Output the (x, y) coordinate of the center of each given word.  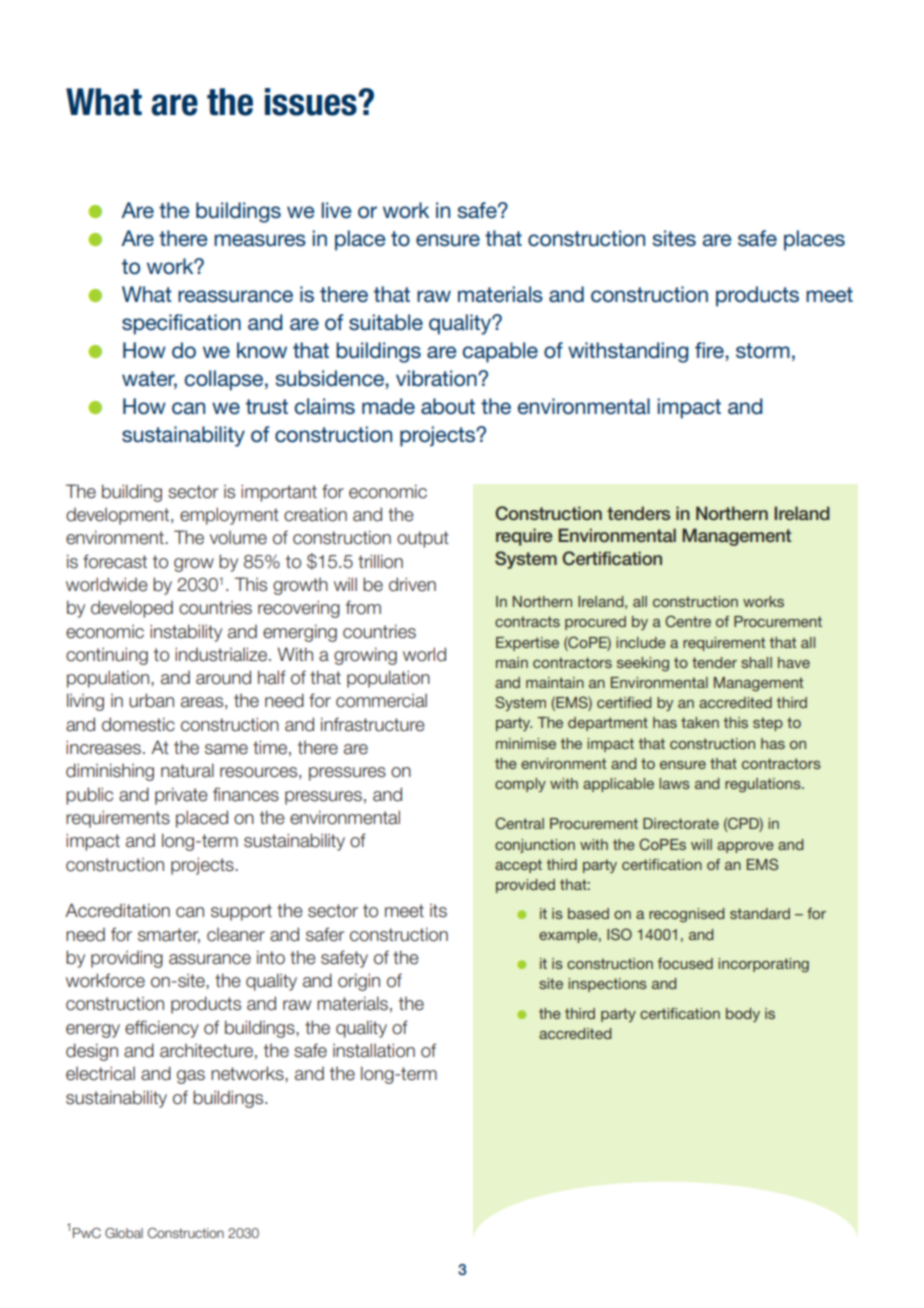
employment (229, 516)
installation (374, 1050)
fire (710, 350)
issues (312, 102)
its (438, 910)
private (181, 796)
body (743, 1015)
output (423, 539)
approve (745, 847)
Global (124, 1233)
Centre (688, 621)
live (337, 210)
